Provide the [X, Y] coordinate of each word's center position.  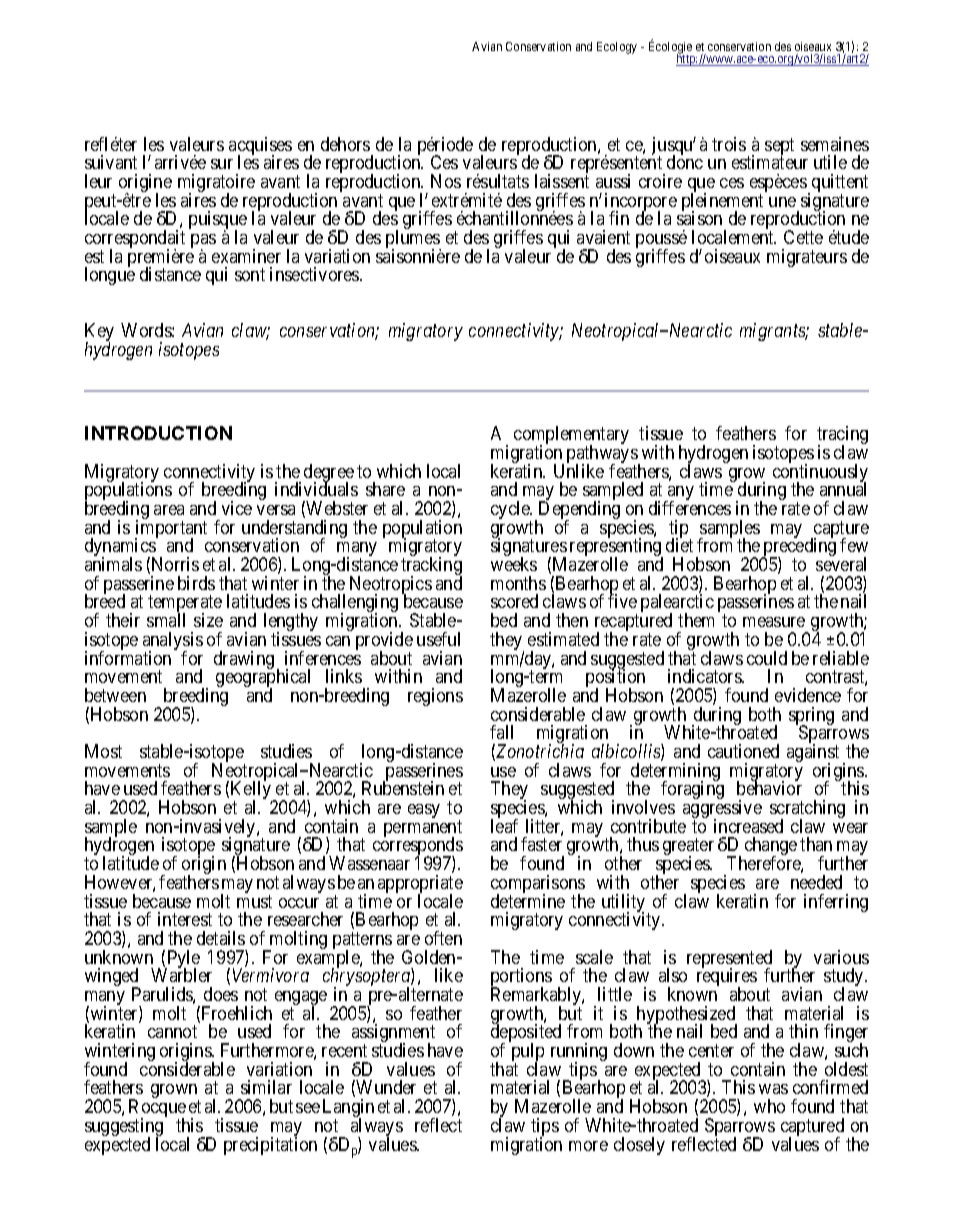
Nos [446, 181]
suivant [111, 162]
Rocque [157, 1109]
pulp [528, 1053]
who [769, 1106]
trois [729, 144]
